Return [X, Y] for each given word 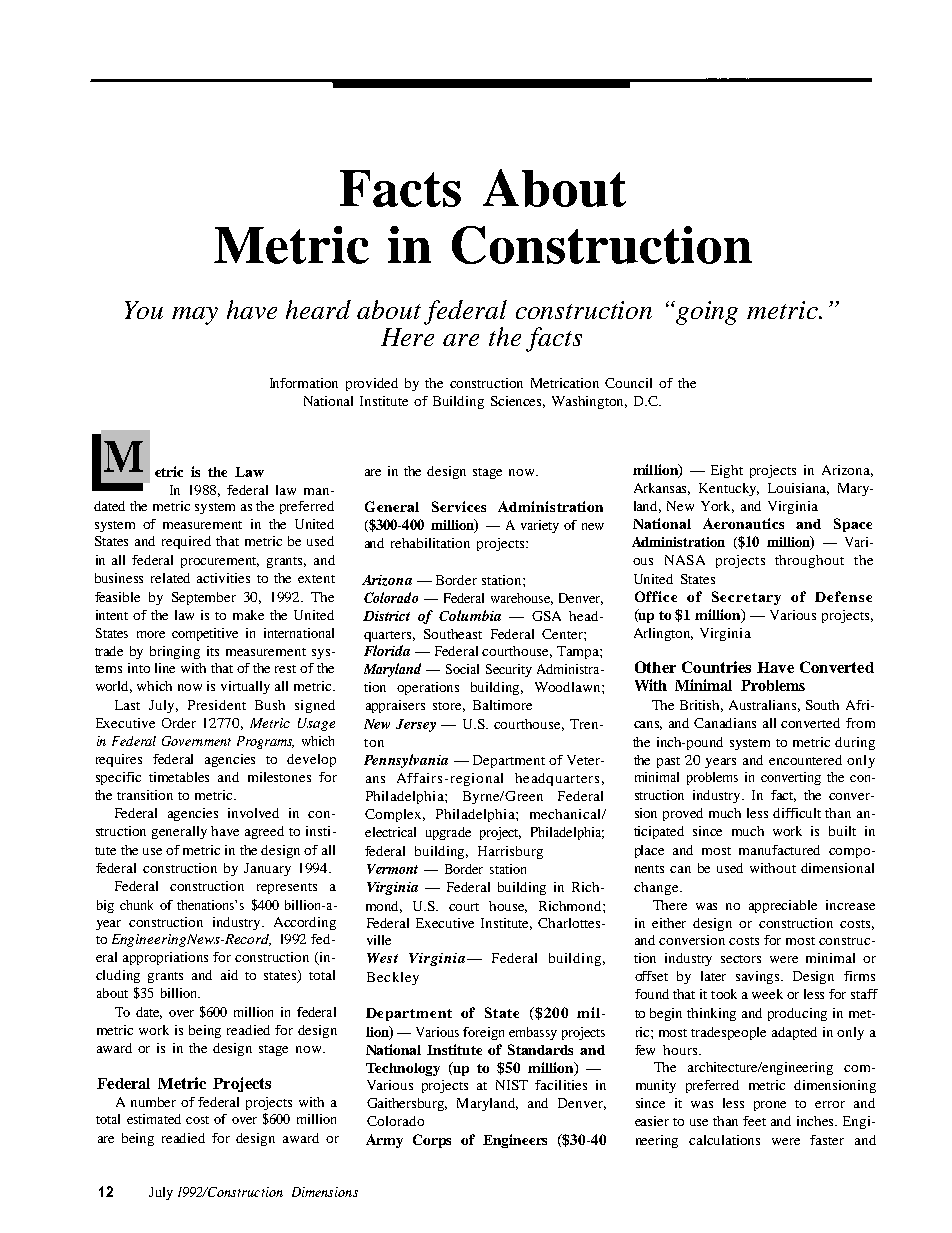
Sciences [518, 402]
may [195, 316]
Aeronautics [743, 523]
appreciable [783, 906]
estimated [154, 1119]
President [217, 705]
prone [770, 1106]
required [186, 542]
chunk [136, 905]
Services [459, 506]
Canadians [725, 723]
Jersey [416, 725]
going [707, 313]
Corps [432, 1141]
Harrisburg [510, 852]
